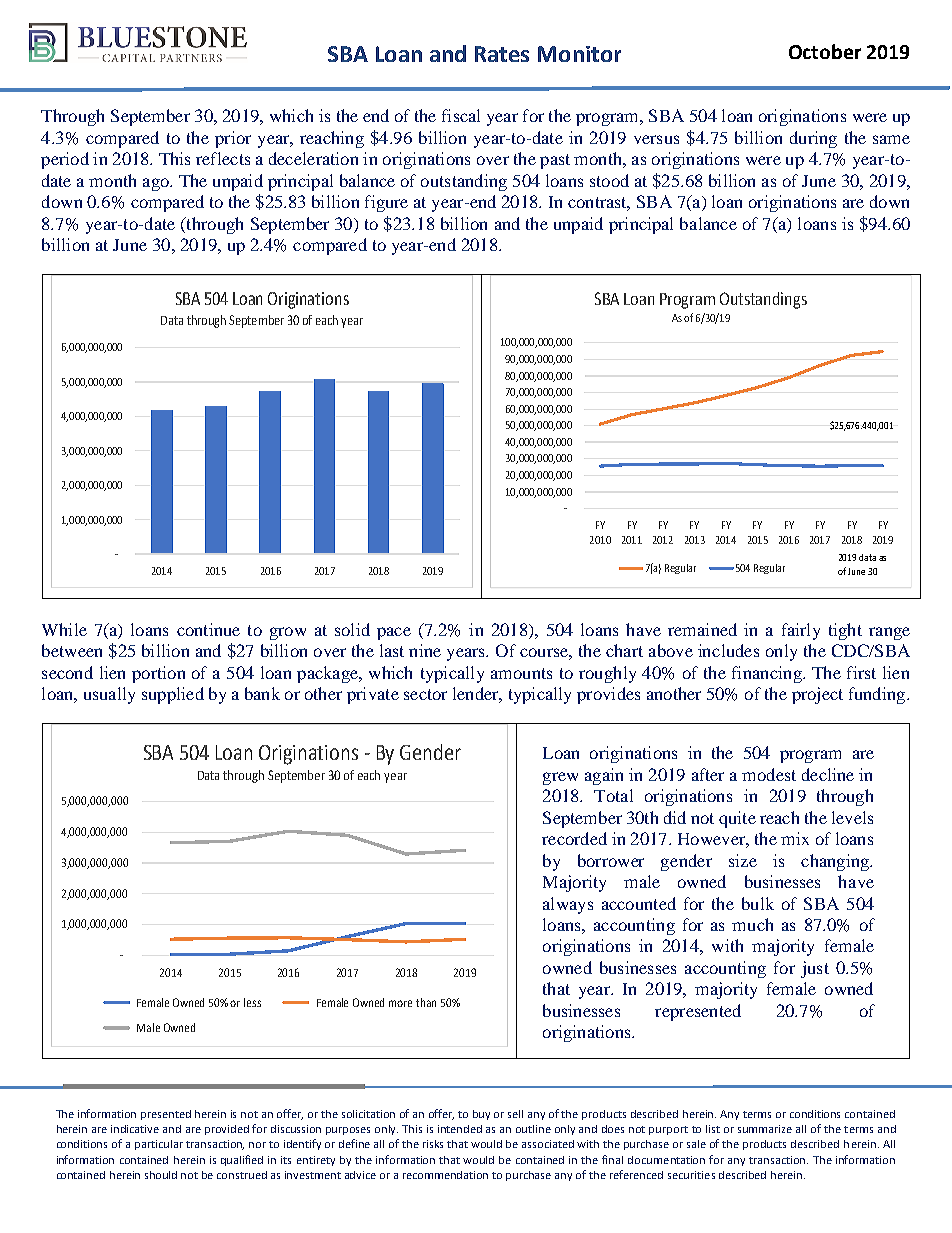 The width and height of the page is (952, 1233). What do you see at coordinates (425, 650) in the page?
I see `nine` at bounding box center [425, 650].
